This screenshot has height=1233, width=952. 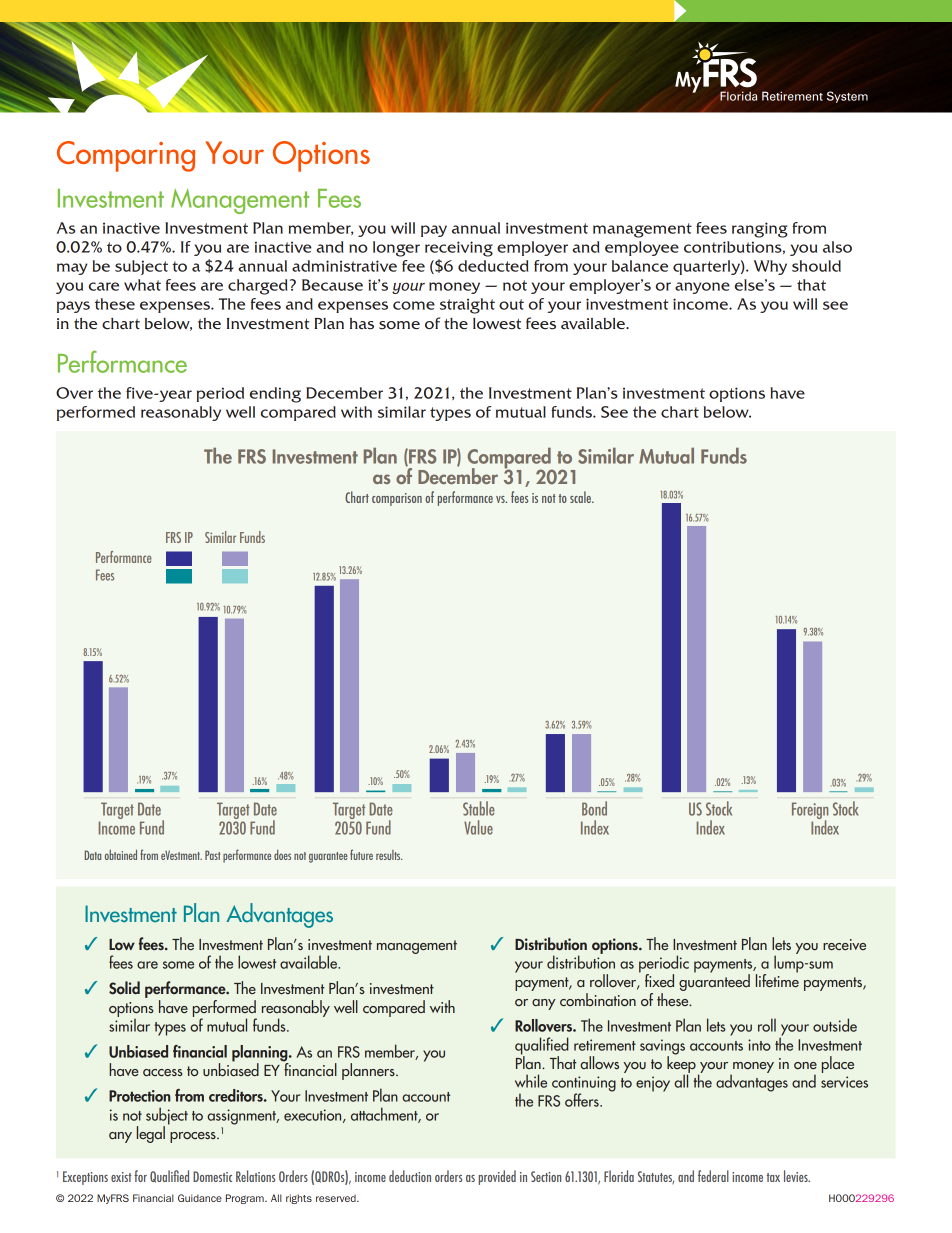 I want to click on obtained, so click(x=121, y=854).
